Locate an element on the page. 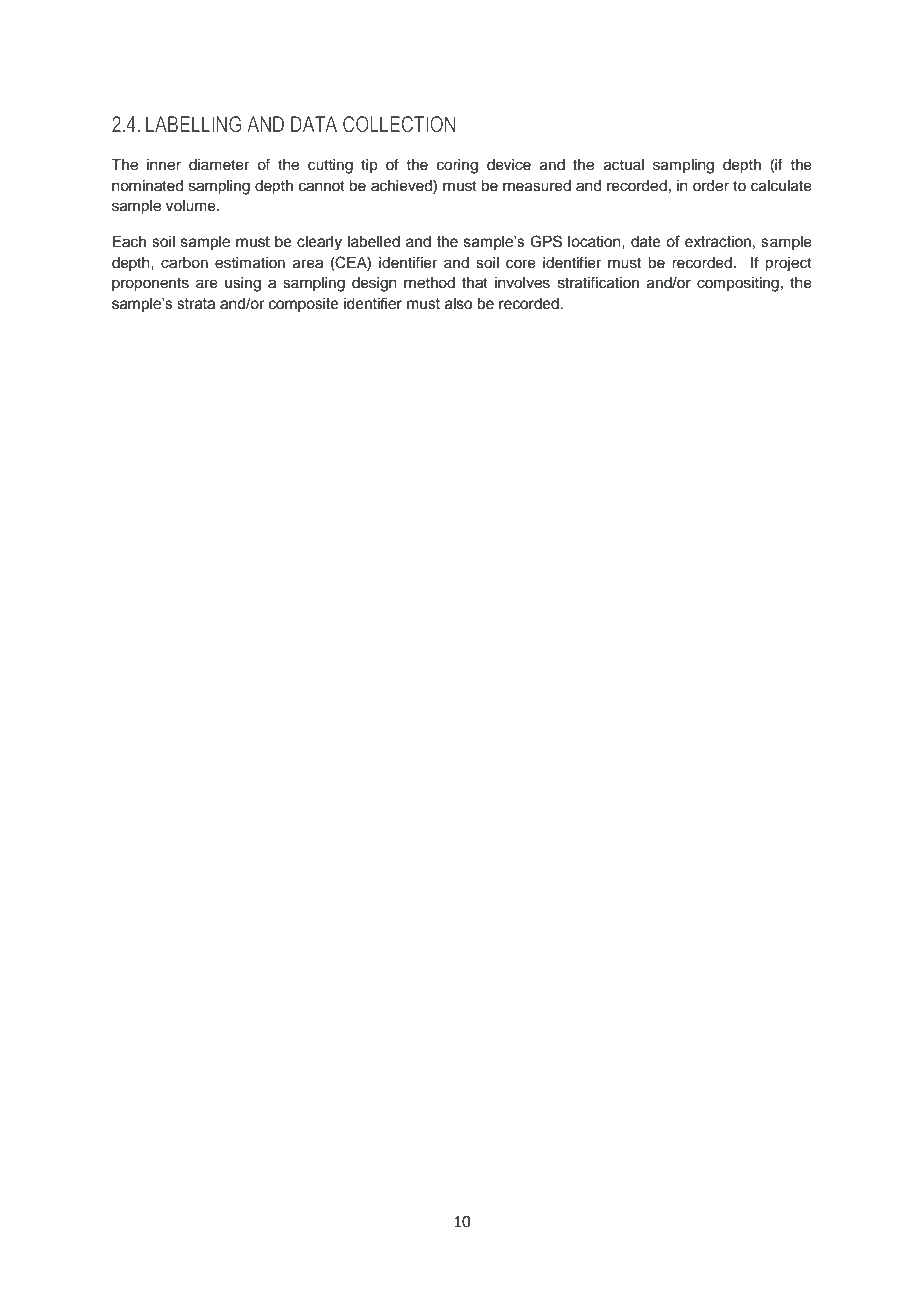 Image resolution: width=924 pixels, height=1308 pixels. LABELLING is located at coordinates (193, 124).
